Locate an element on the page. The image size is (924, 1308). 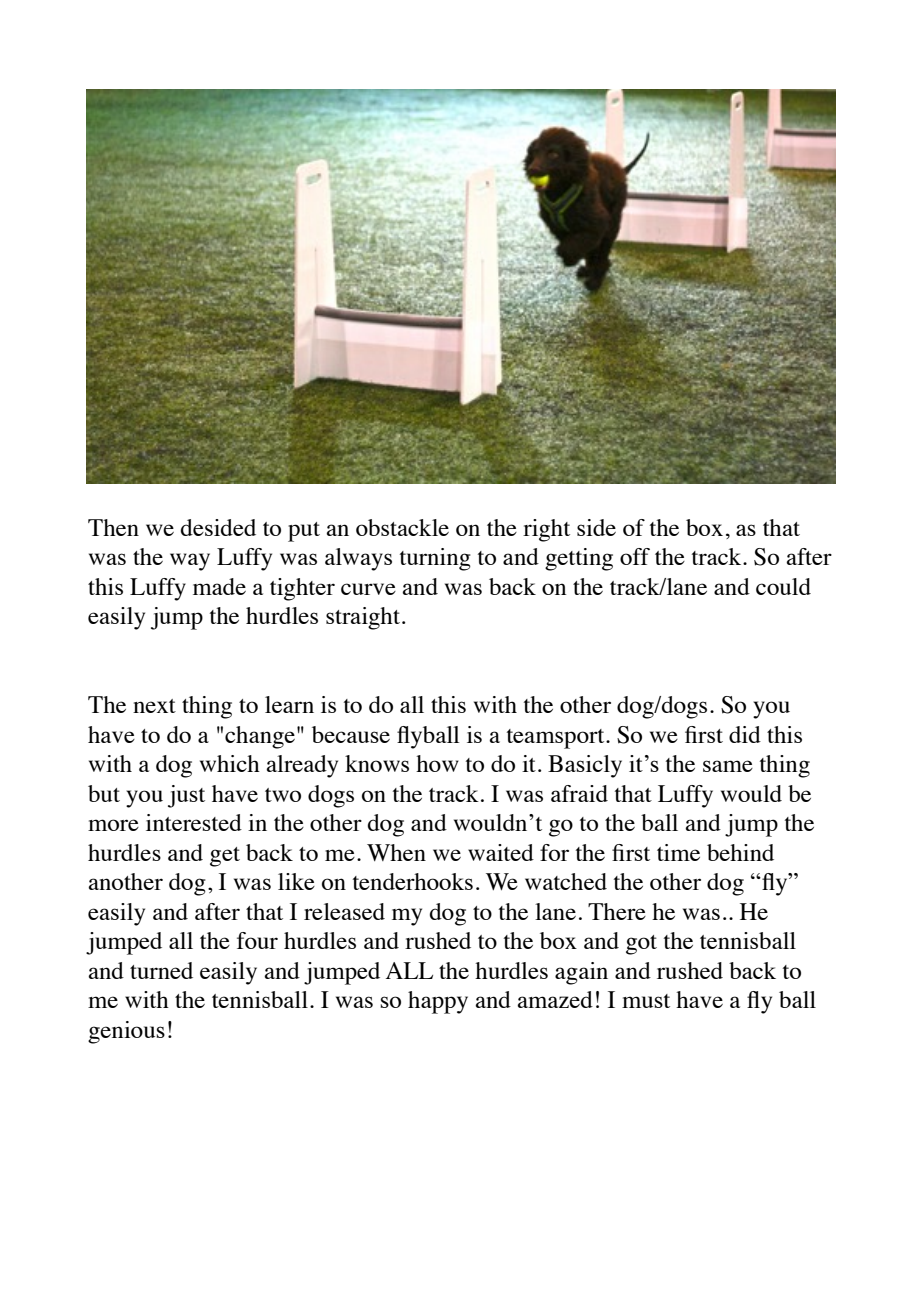
happy is located at coordinates (438, 1002).
